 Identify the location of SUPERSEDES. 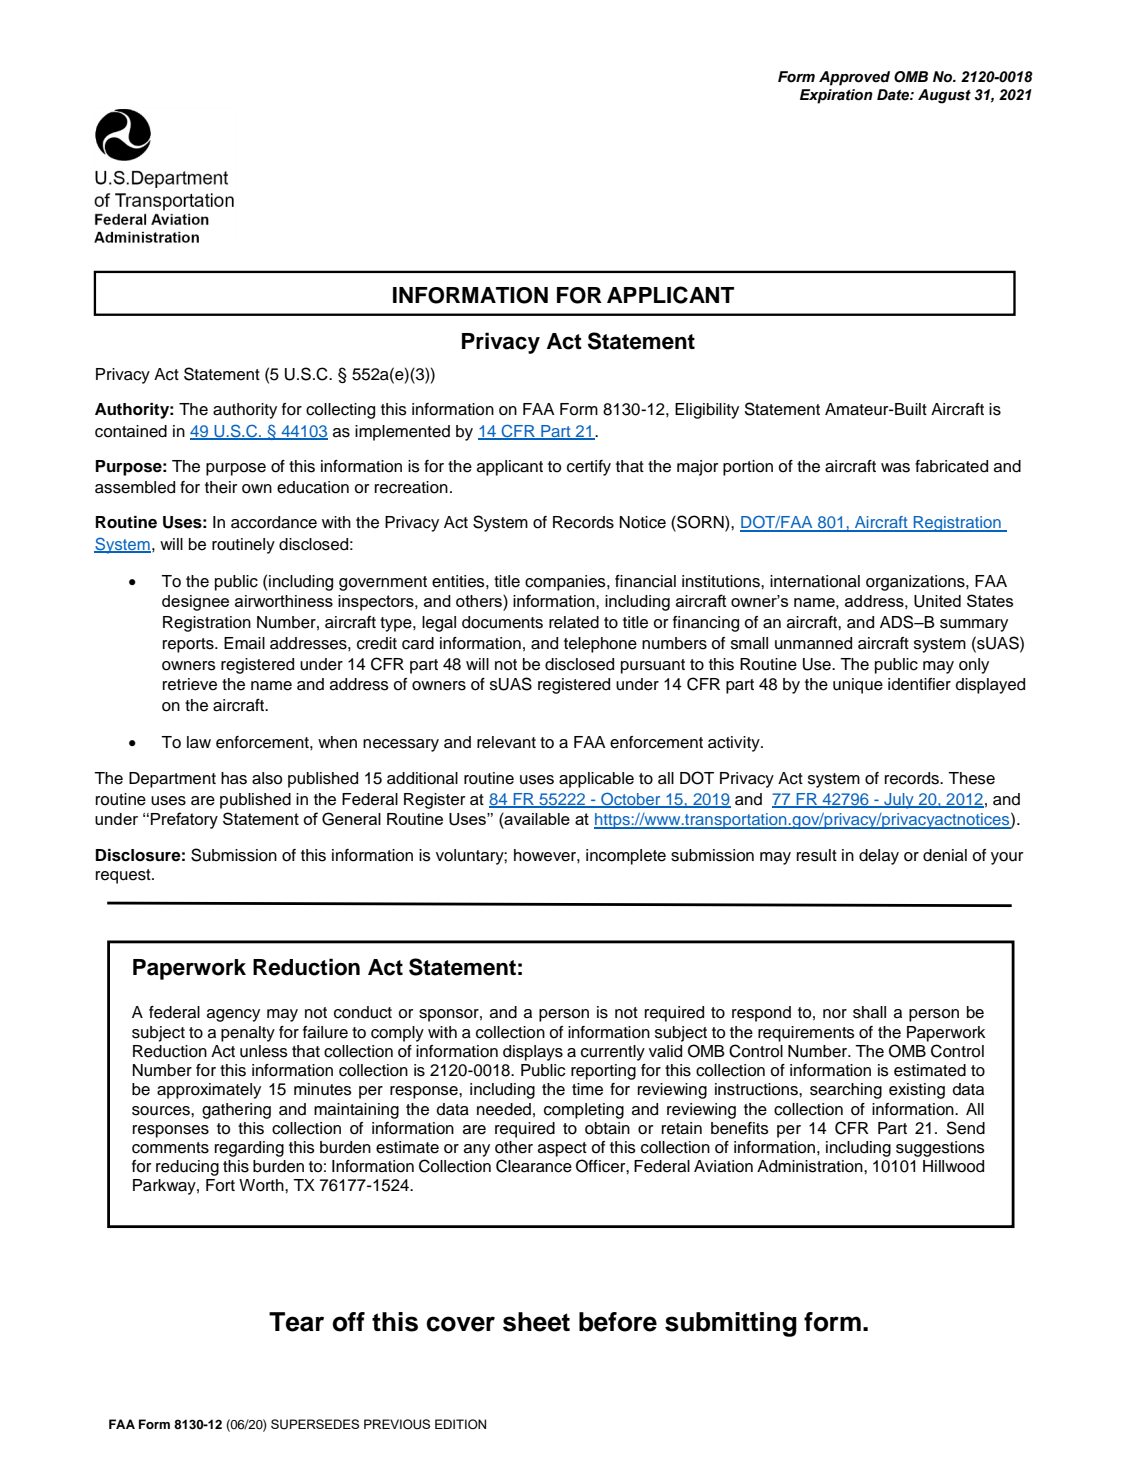
(315, 1424).
